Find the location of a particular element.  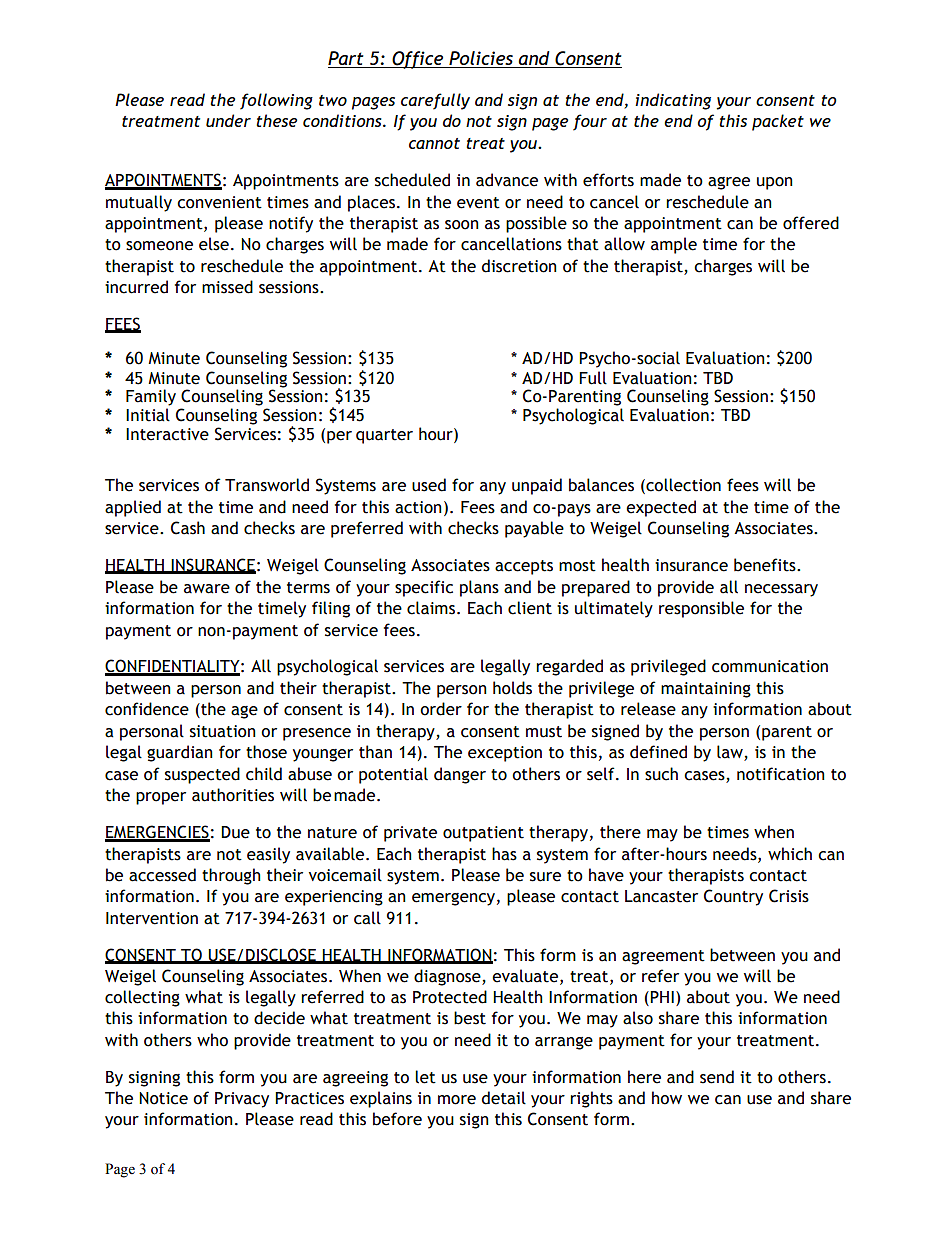

under is located at coordinates (228, 120).
